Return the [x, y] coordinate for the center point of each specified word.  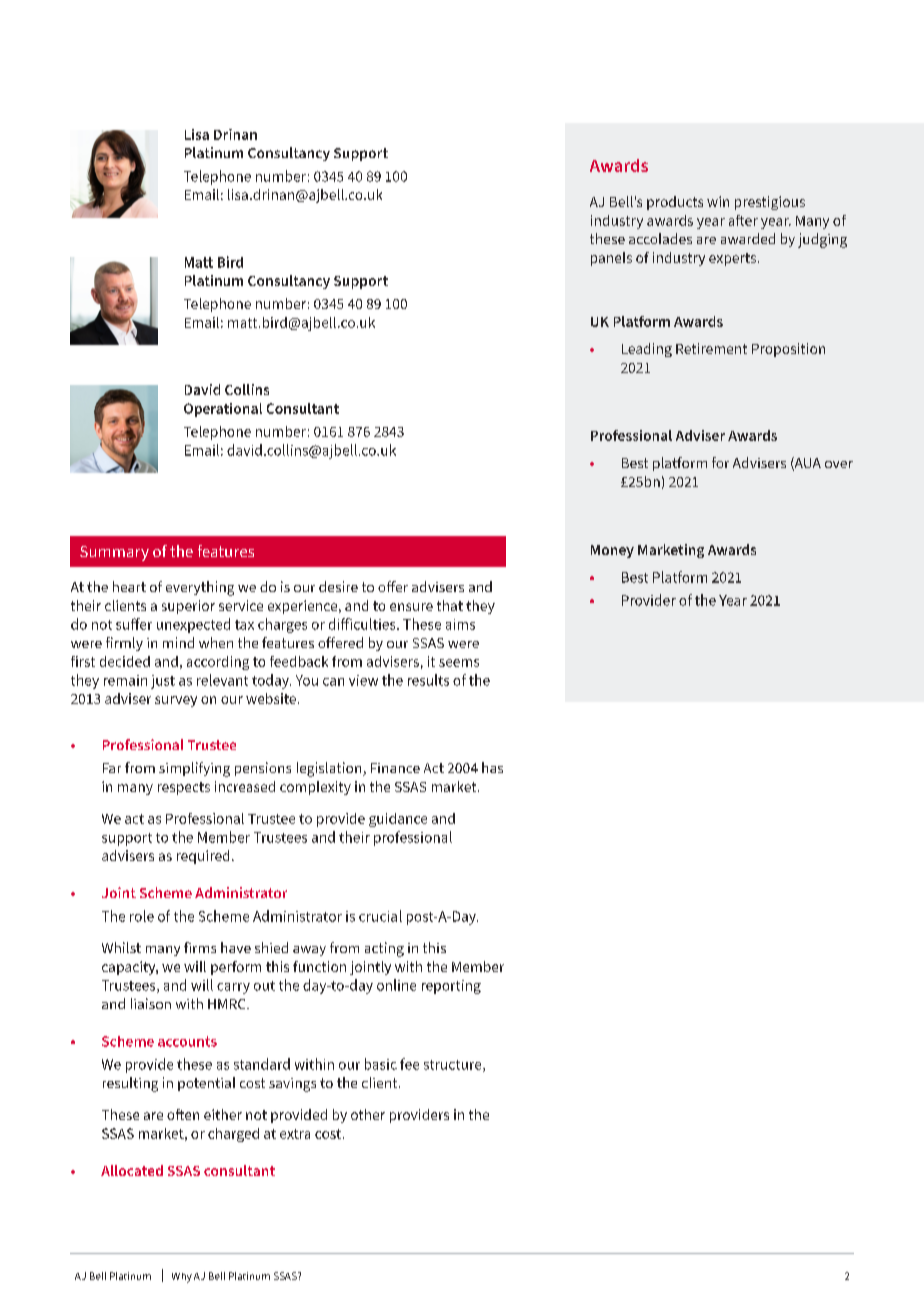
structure [454, 1066]
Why [182, 1278]
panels [611, 259]
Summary [114, 553]
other [368, 1114]
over [839, 464]
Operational [223, 410]
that [450, 605]
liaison [151, 1003]
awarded [748, 238]
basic [381, 1064]
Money [612, 551]
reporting [451, 987]
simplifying [194, 769]
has [492, 767]
